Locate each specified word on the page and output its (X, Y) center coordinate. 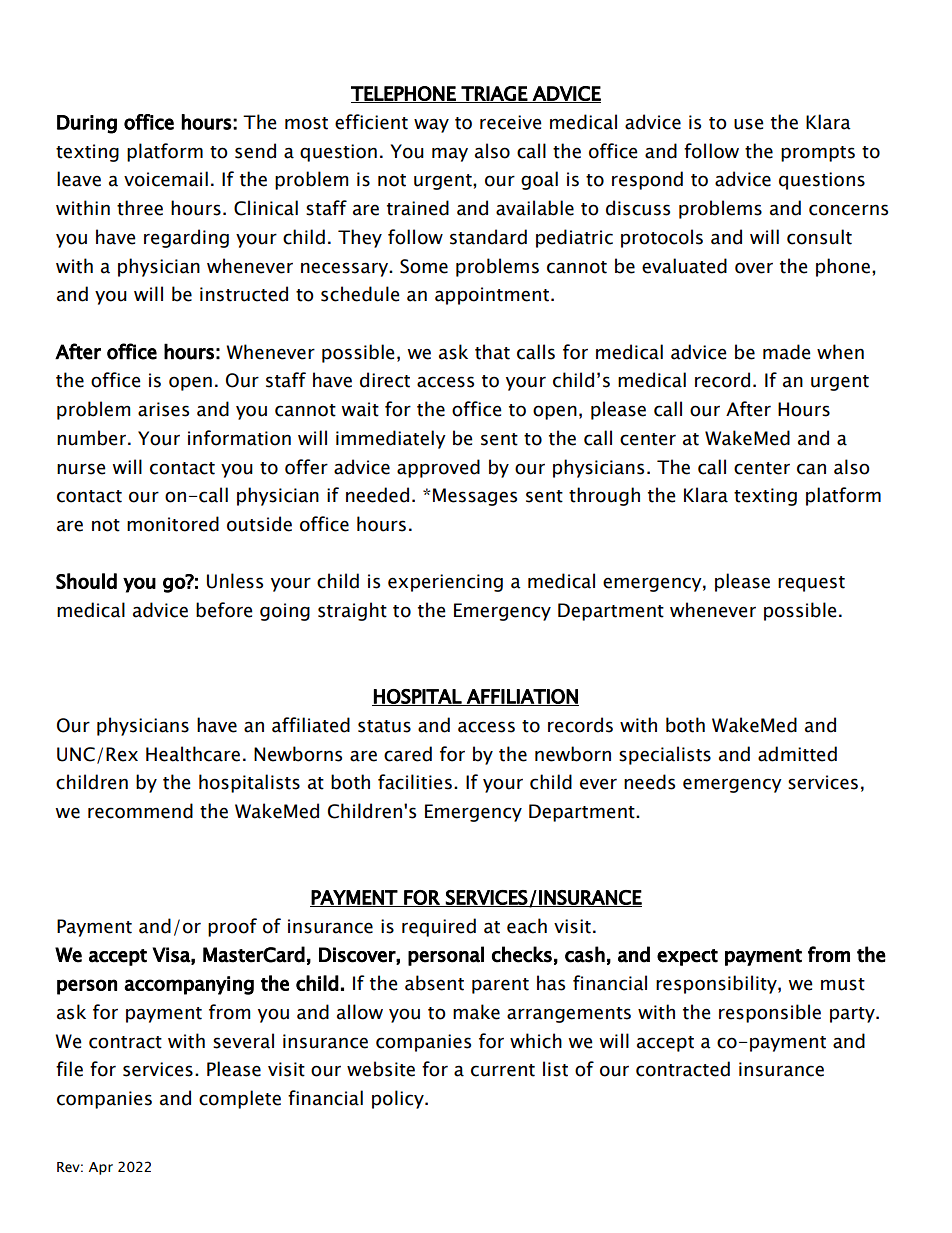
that (492, 352)
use (749, 124)
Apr (101, 1168)
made (787, 352)
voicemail (166, 179)
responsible (770, 1013)
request (811, 584)
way (431, 126)
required (439, 927)
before (224, 610)
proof (232, 927)
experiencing (445, 583)
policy (399, 1099)
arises (163, 409)
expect (687, 957)
